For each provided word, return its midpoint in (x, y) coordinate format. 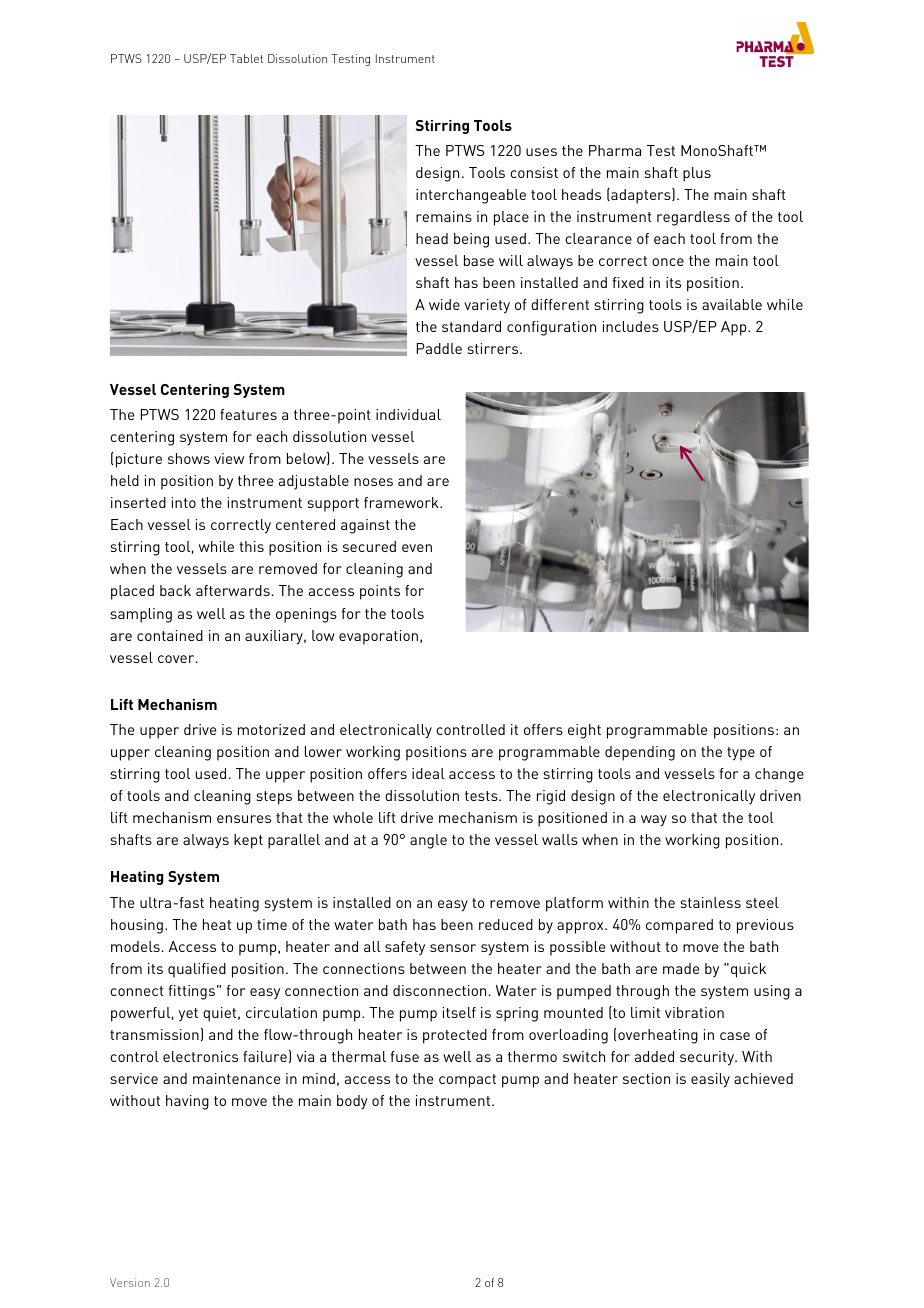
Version (130, 1282)
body (352, 1102)
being (471, 240)
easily (710, 1080)
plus (697, 174)
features (248, 414)
